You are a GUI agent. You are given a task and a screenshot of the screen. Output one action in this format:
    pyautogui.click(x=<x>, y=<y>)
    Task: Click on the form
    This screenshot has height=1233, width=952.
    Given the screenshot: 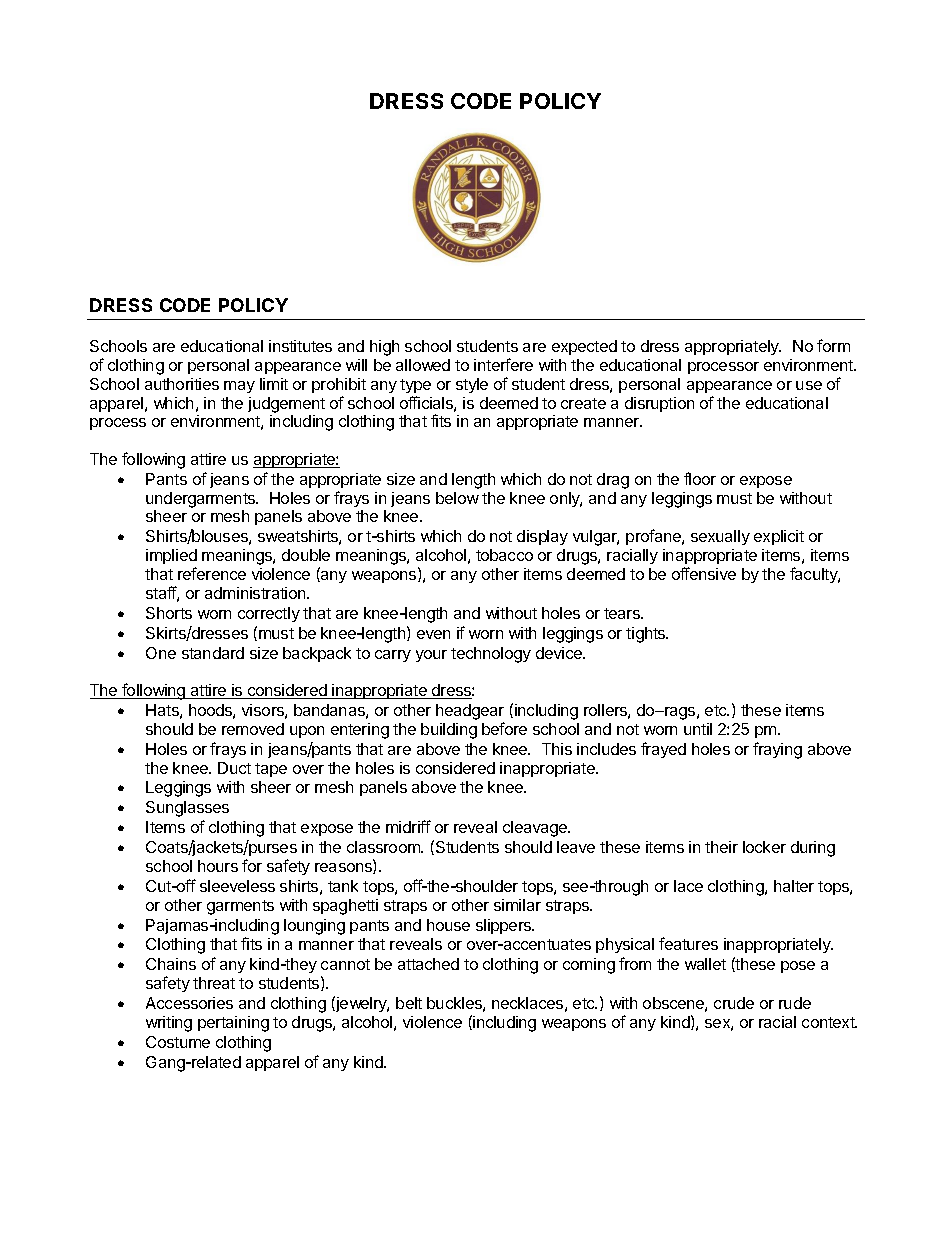 What is the action you would take?
    pyautogui.click(x=833, y=345)
